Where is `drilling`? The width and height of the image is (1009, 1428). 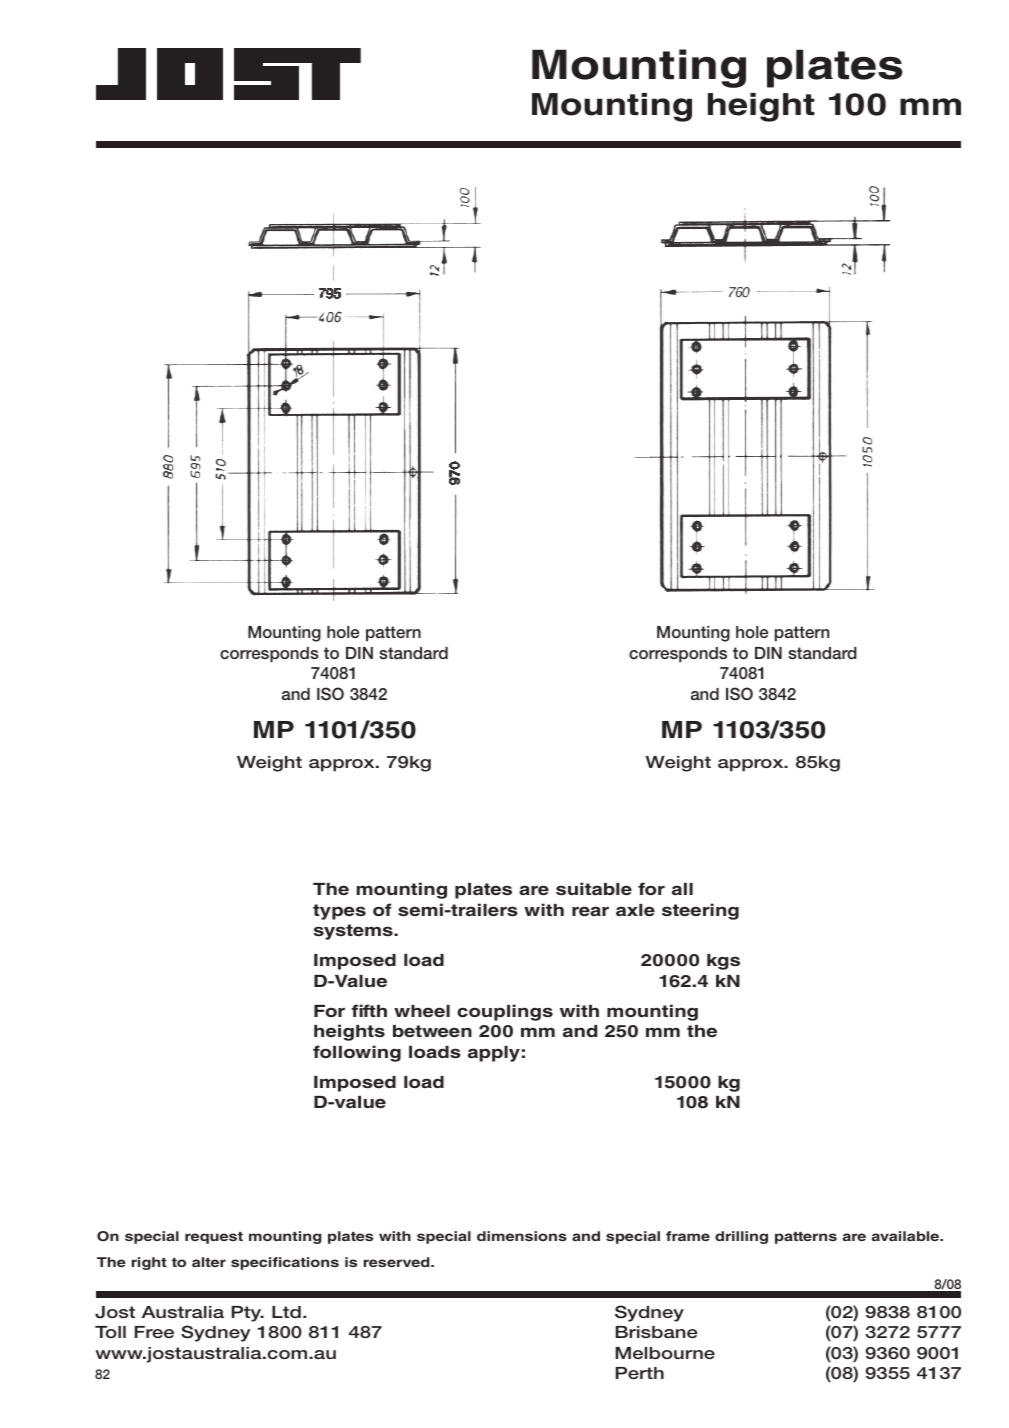 drilling is located at coordinates (741, 1237).
